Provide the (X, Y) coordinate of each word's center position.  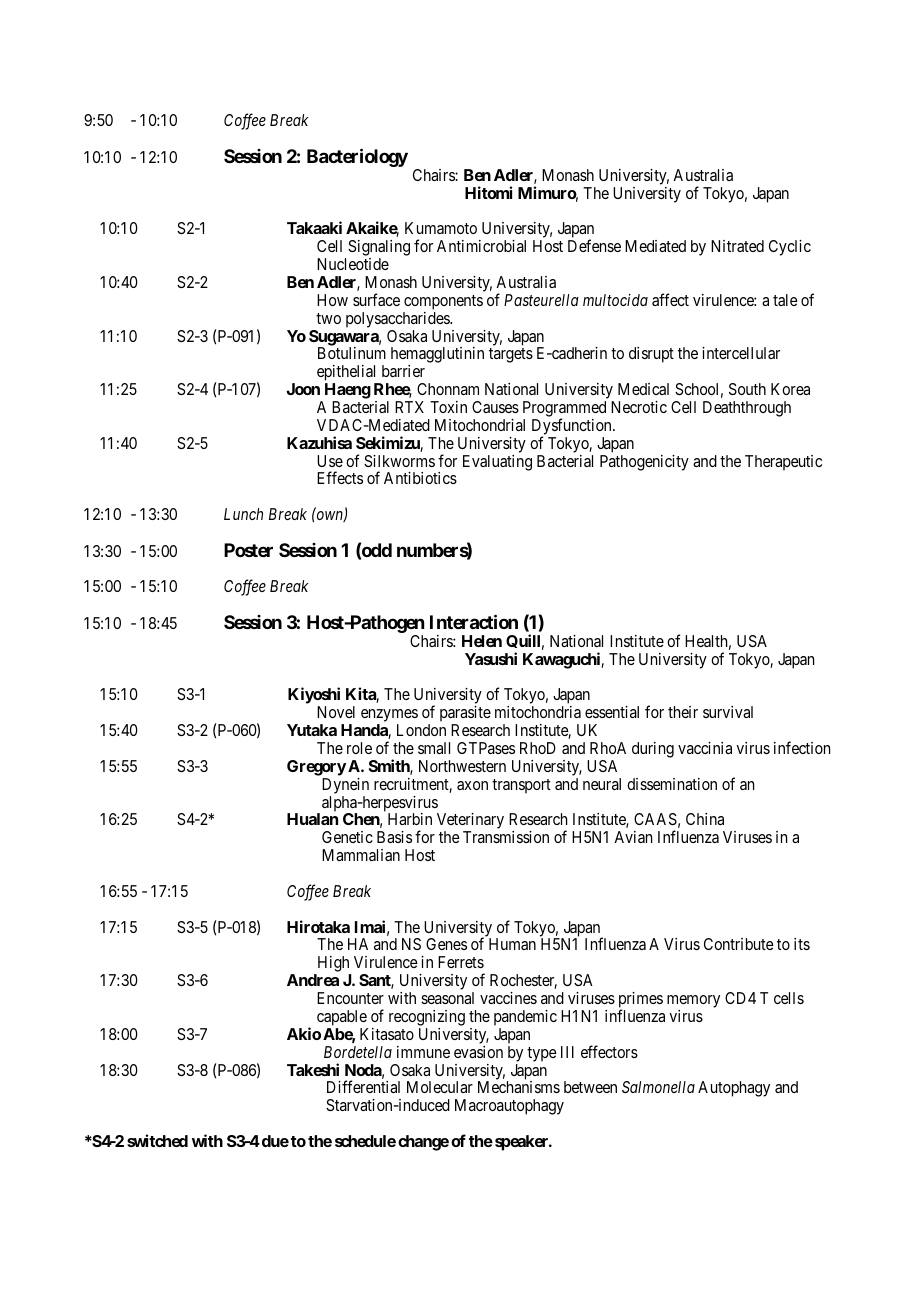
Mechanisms (519, 1087)
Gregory (316, 768)
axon (472, 785)
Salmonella (658, 1087)
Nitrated (737, 246)
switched (157, 1140)
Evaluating (497, 463)
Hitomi (488, 192)
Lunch (243, 514)
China (705, 819)
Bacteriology (357, 157)
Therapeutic (783, 463)
